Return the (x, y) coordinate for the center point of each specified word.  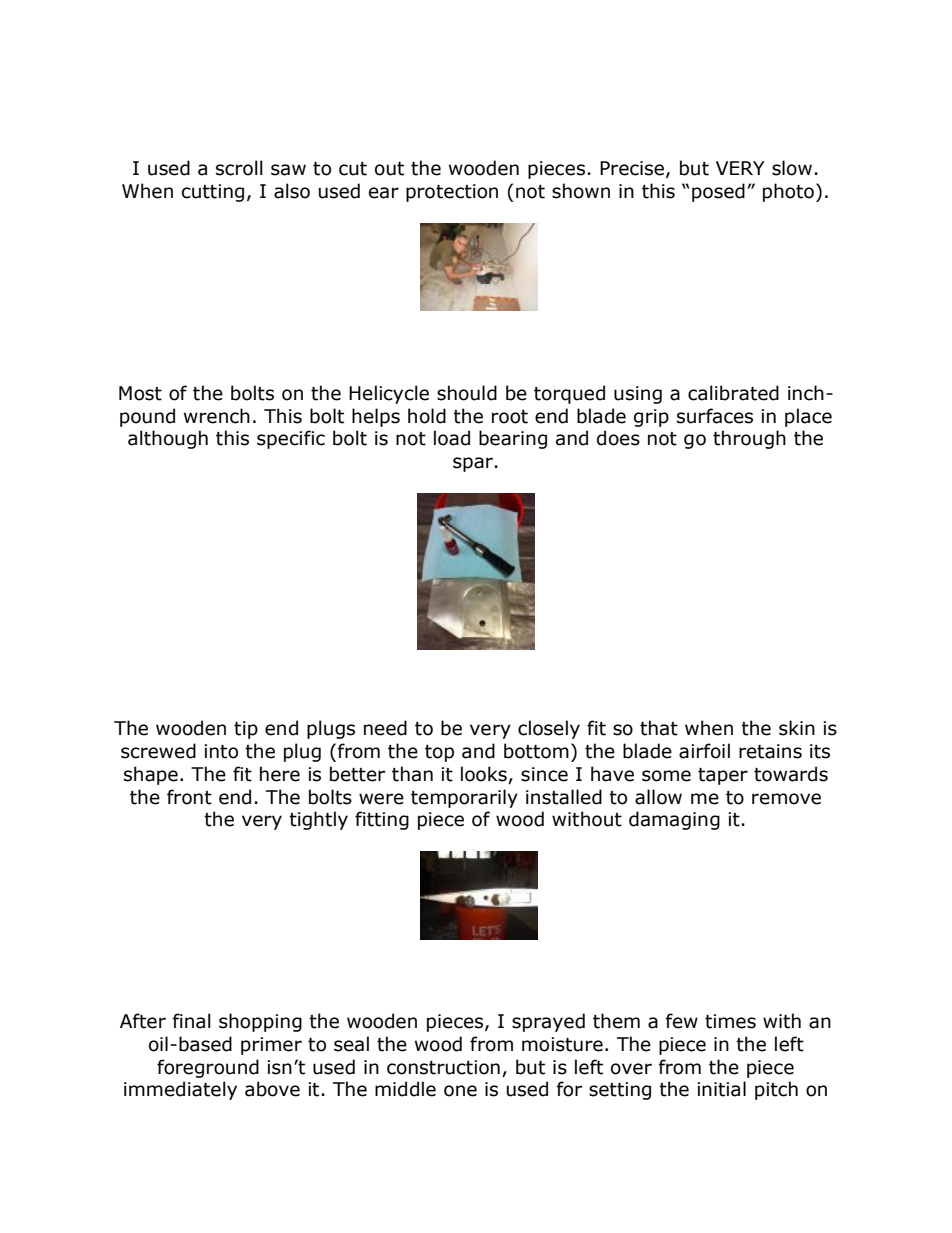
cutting (213, 193)
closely (549, 729)
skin (797, 728)
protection (452, 193)
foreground (208, 1068)
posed (718, 192)
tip (246, 730)
